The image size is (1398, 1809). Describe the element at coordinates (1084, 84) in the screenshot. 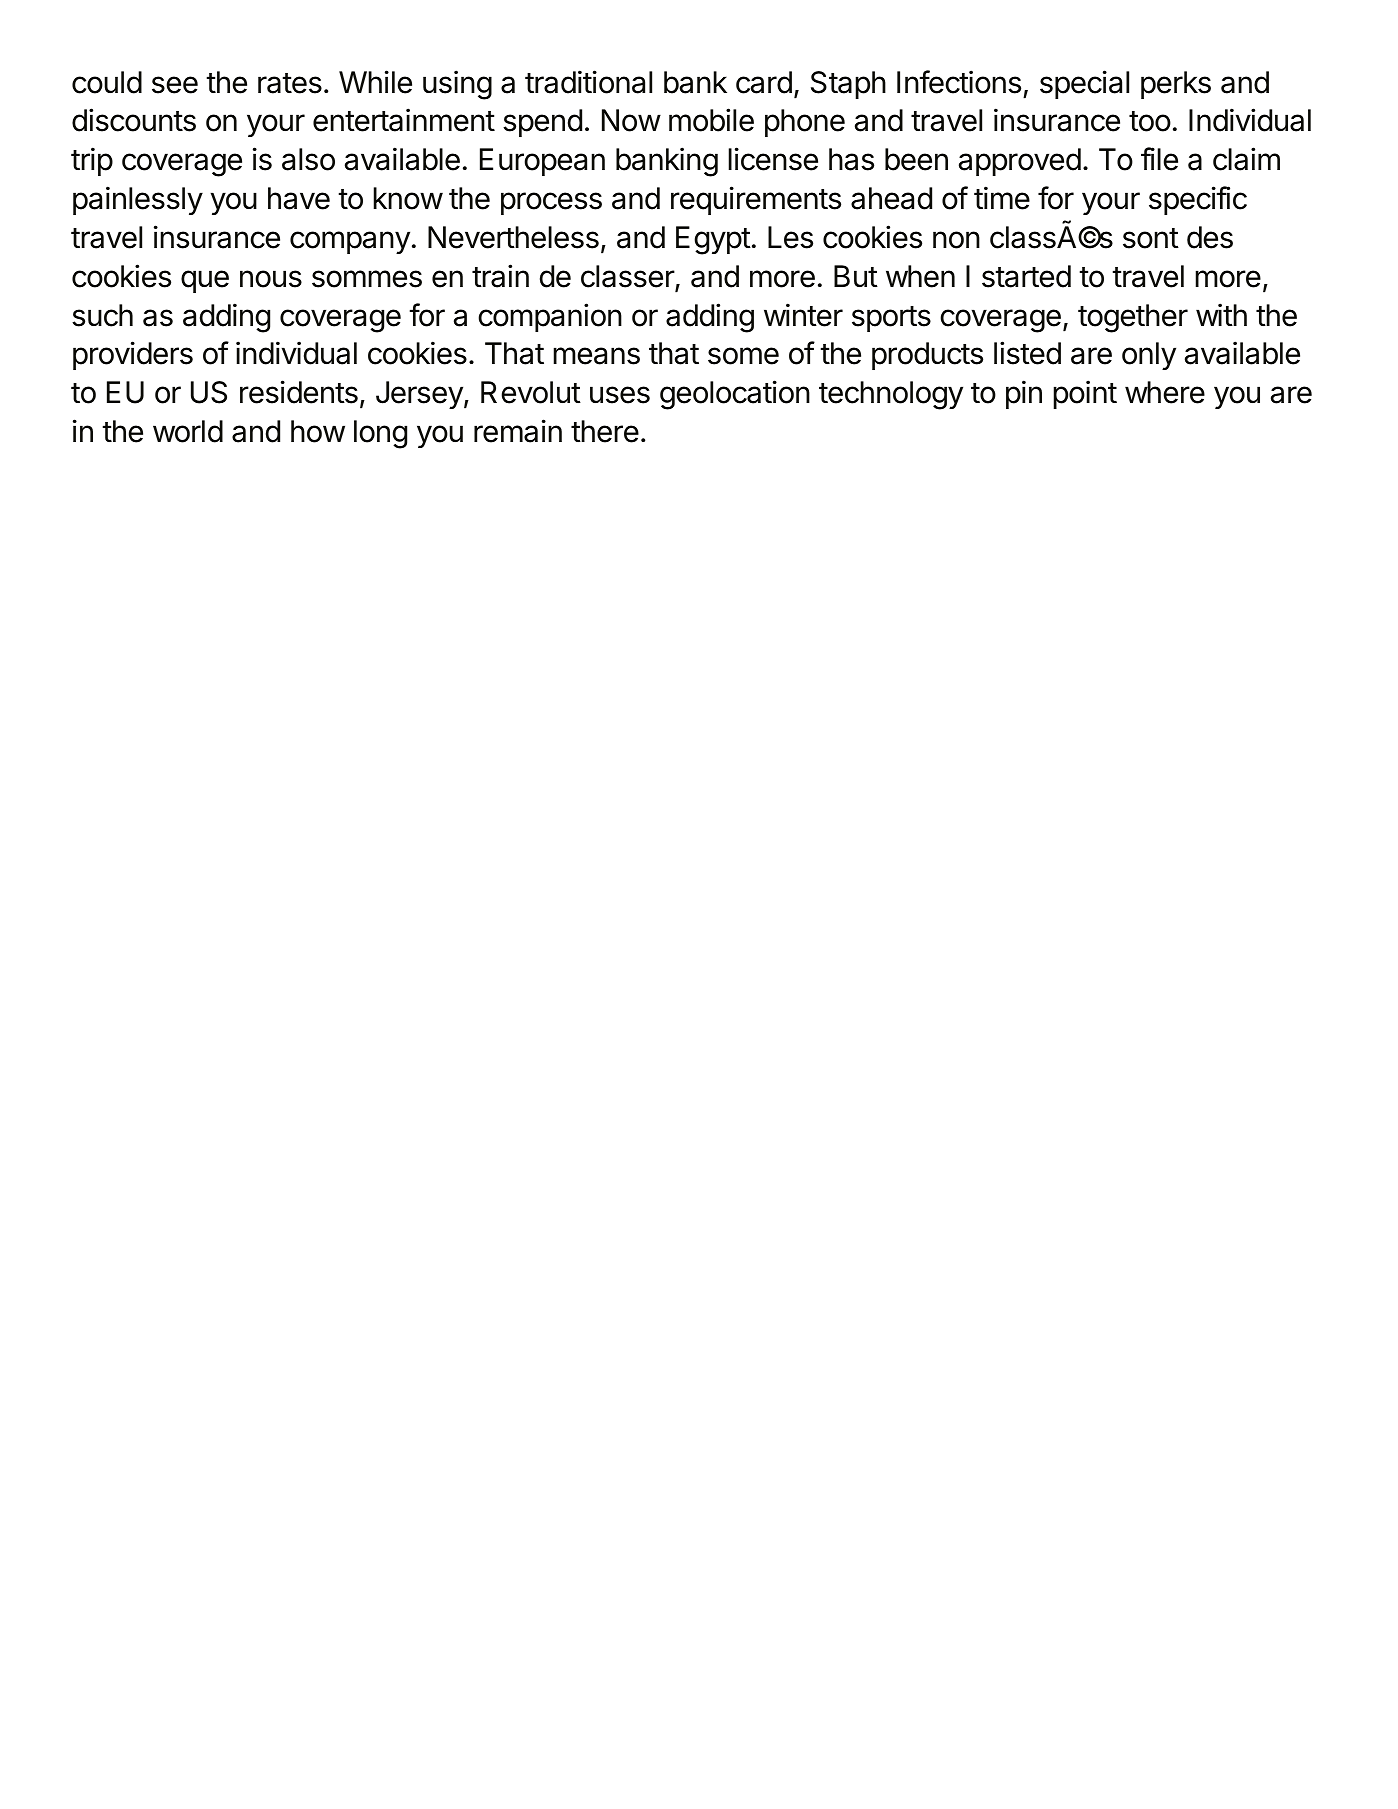

I see `special` at that location.
